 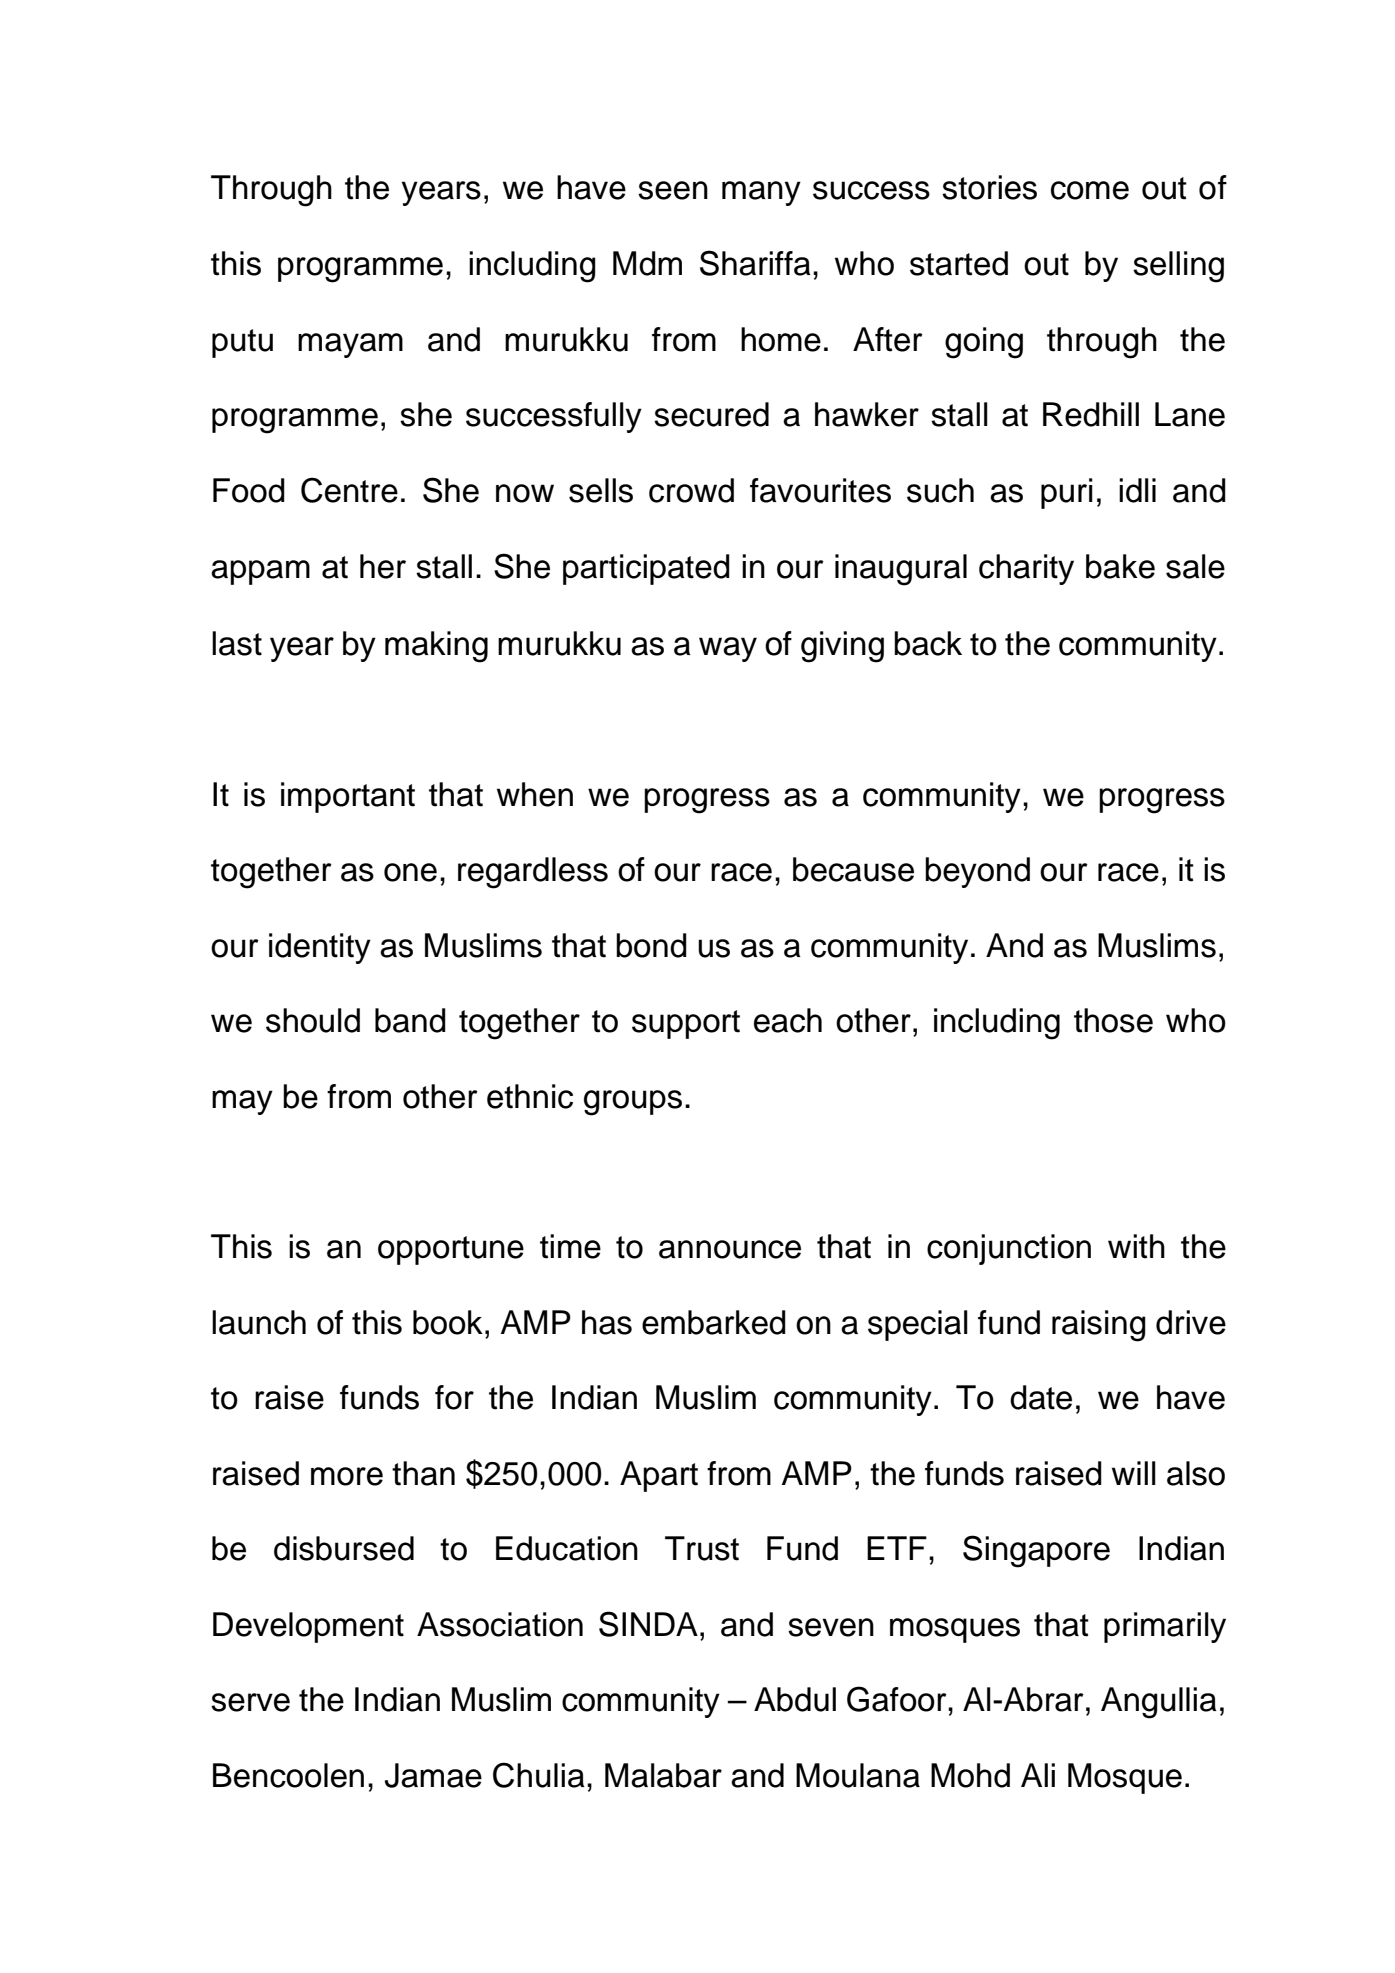 I want to click on come, so click(x=1090, y=190).
